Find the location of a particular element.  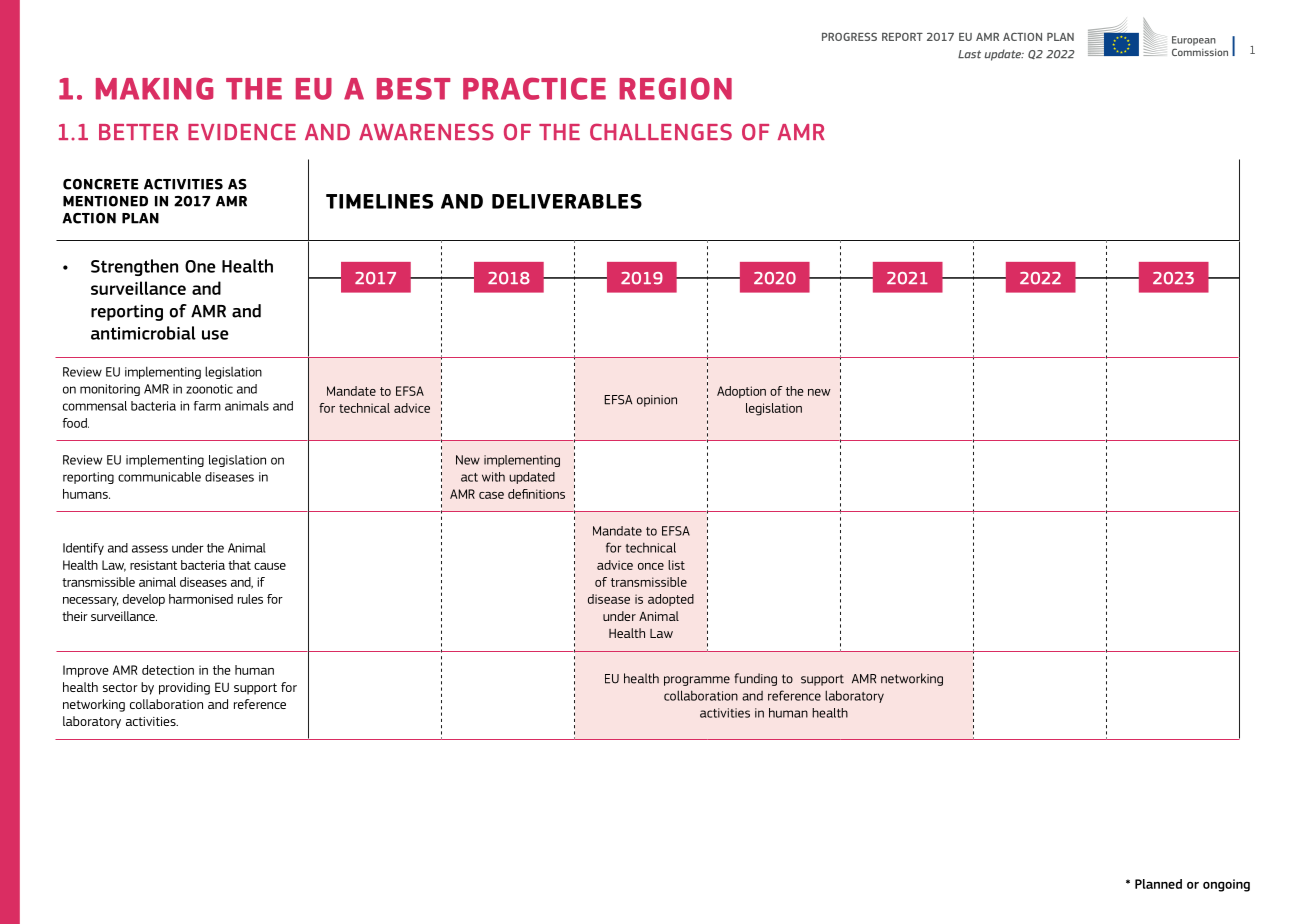

DELIVERABLES is located at coordinates (567, 201).
